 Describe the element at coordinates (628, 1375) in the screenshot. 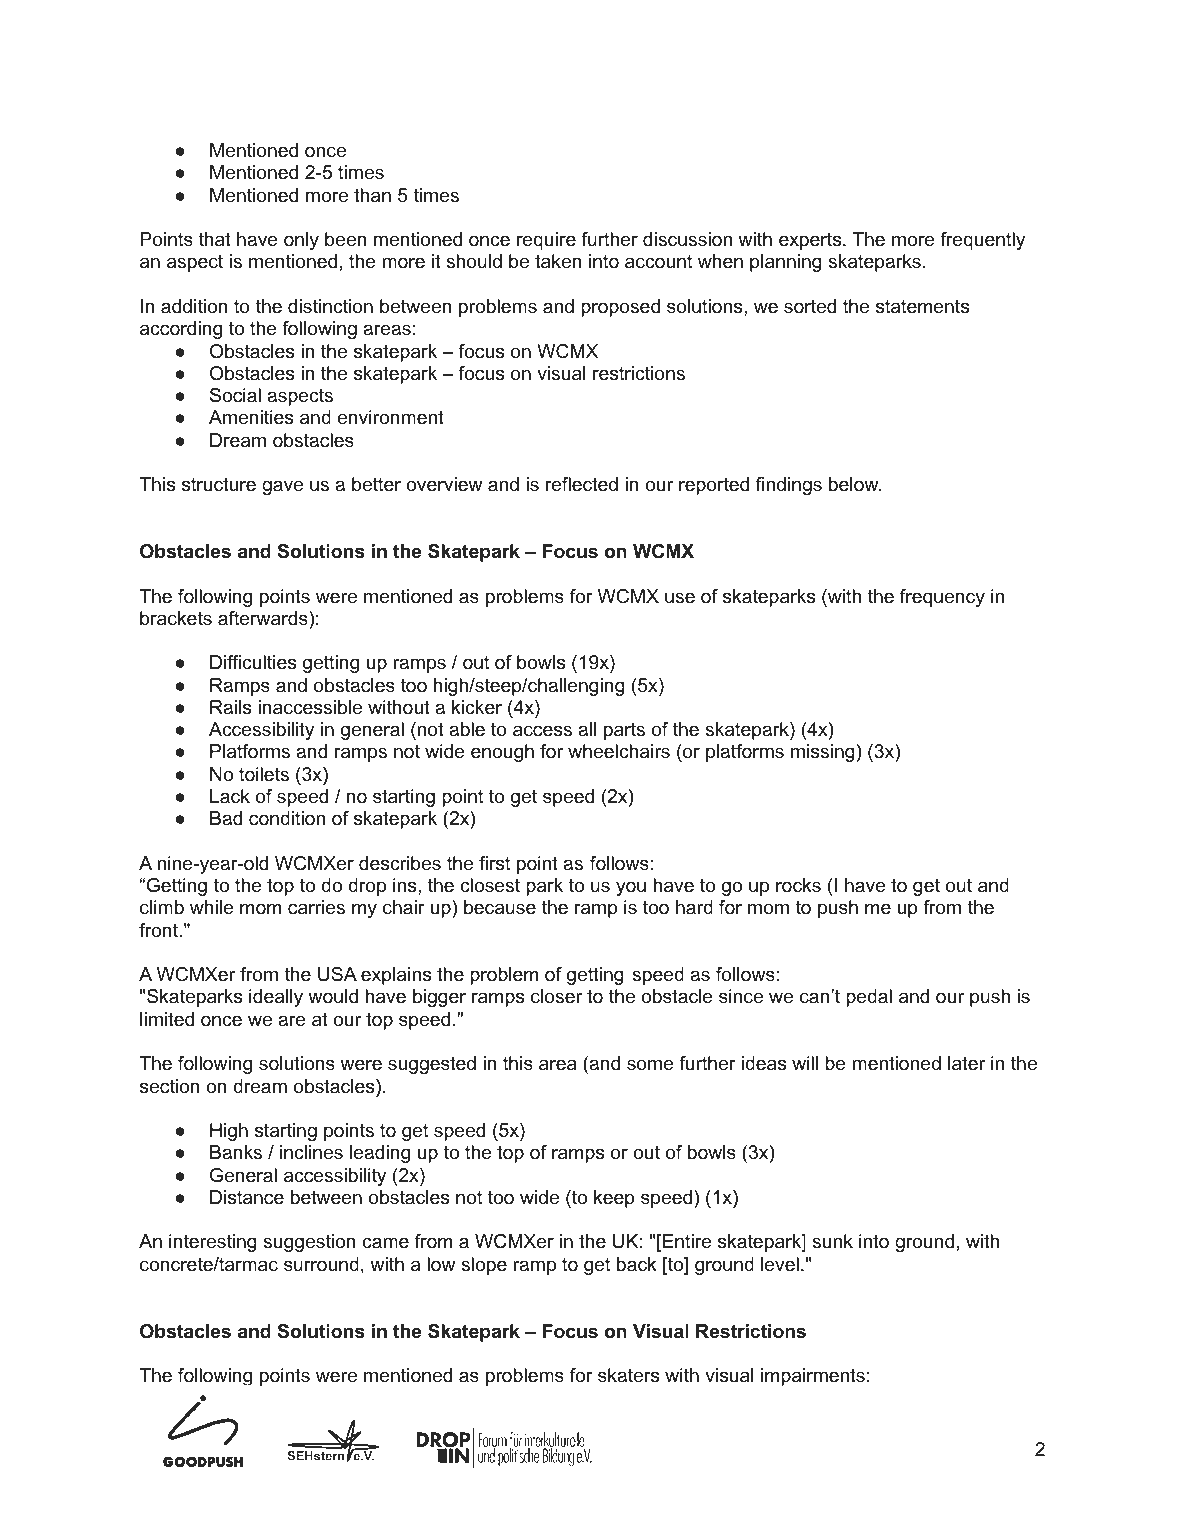

I see `skaters` at that location.
